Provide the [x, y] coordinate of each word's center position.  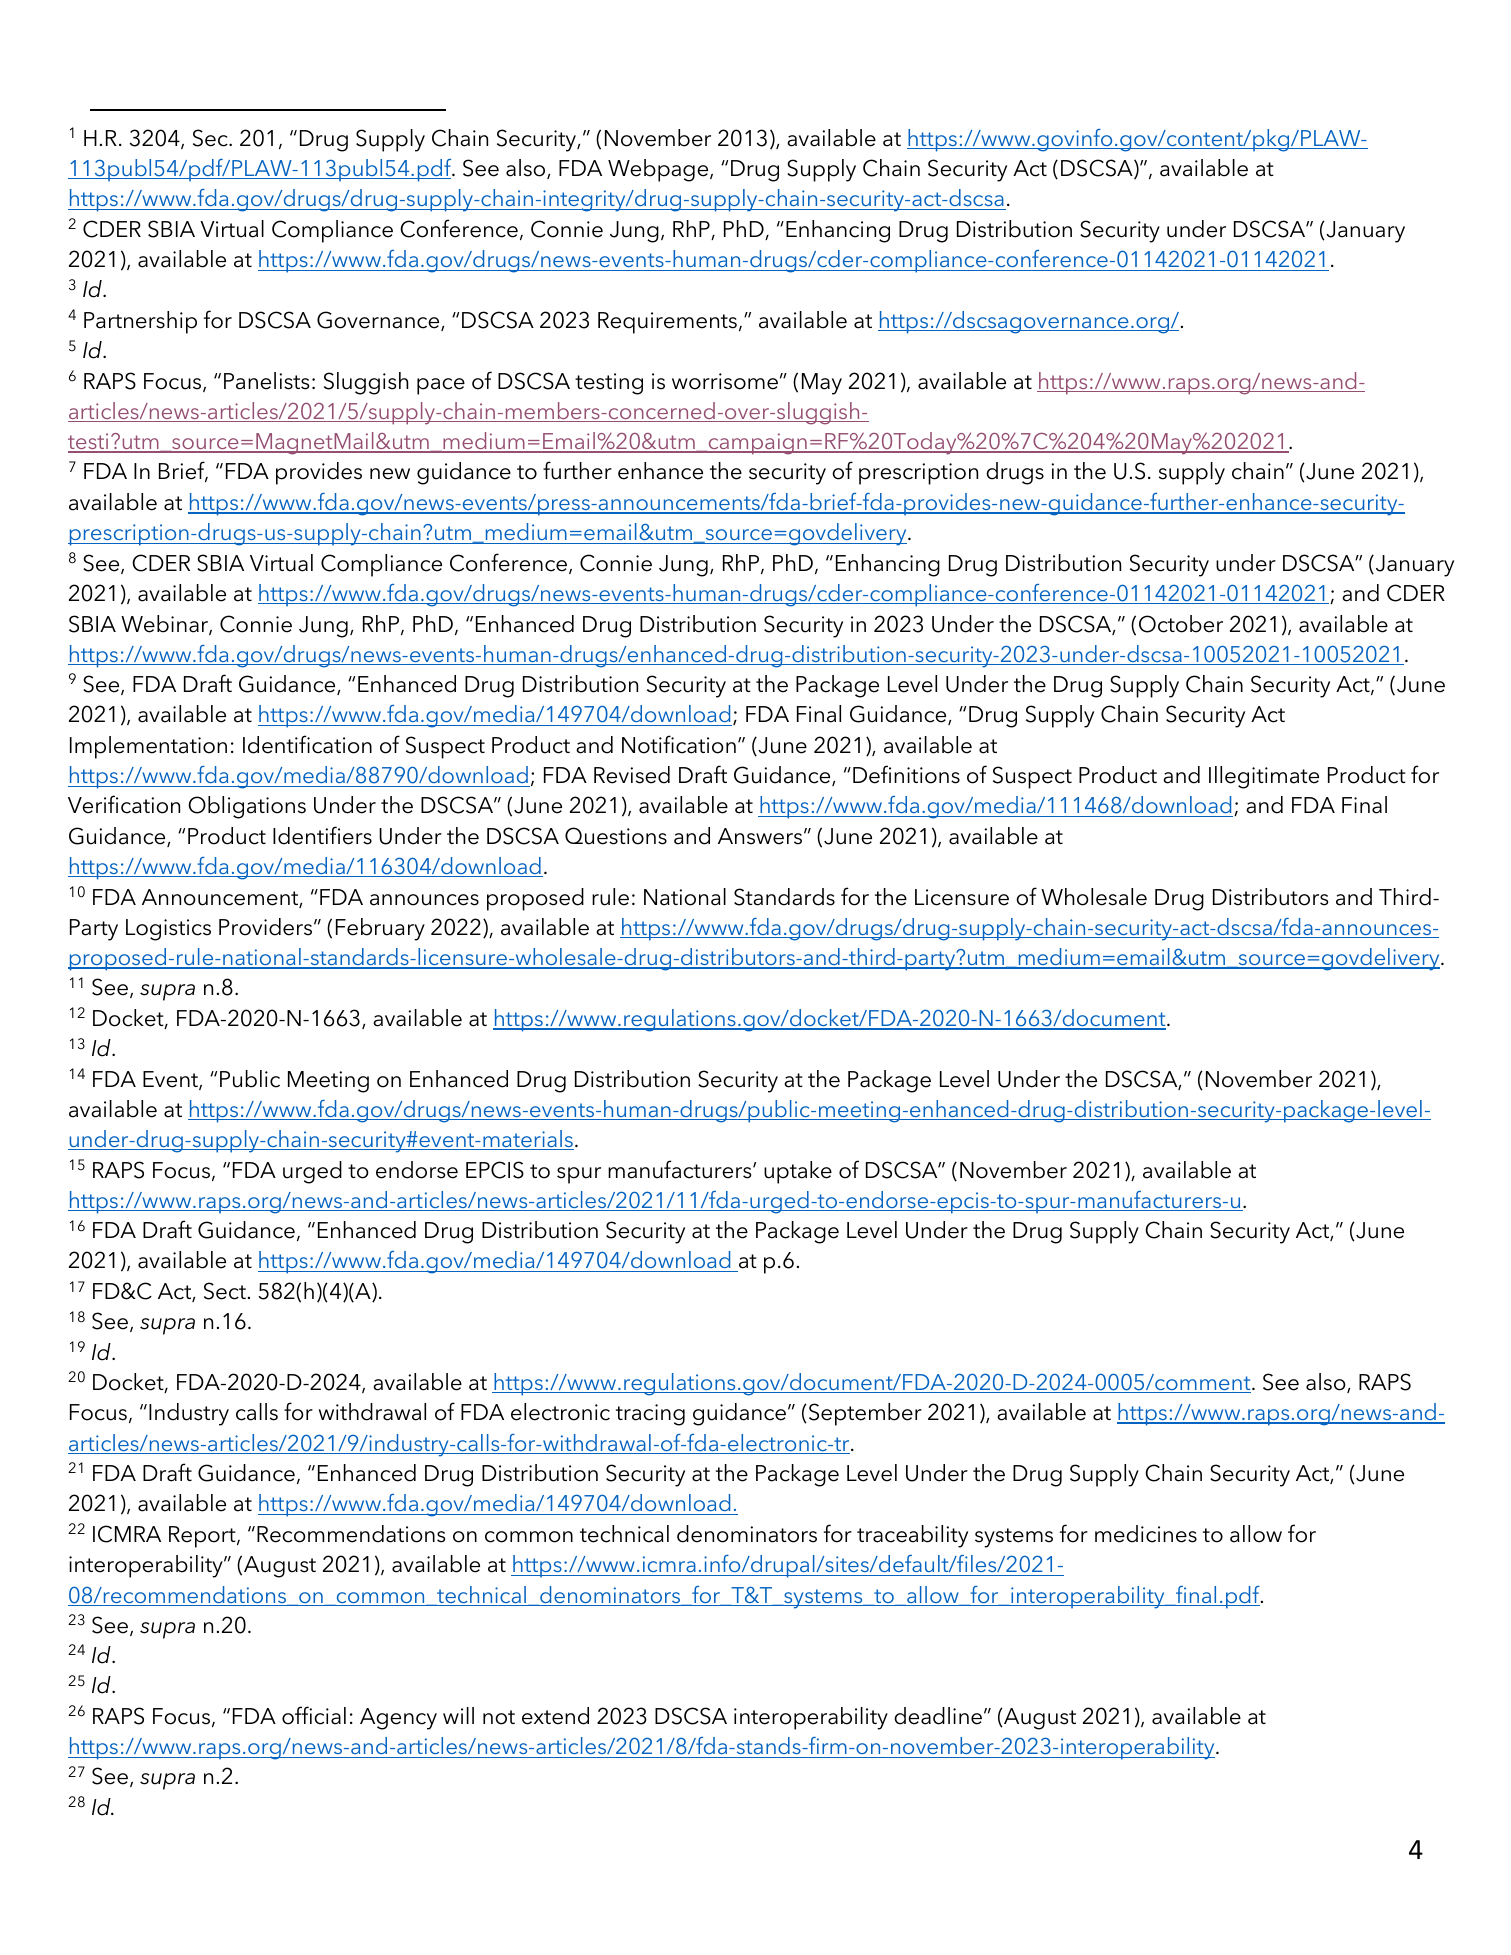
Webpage [659, 170]
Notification [679, 744]
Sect [225, 1291]
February [380, 929]
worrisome [725, 381]
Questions [616, 836]
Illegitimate [1264, 777]
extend [555, 1716]
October [1181, 624]
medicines [1146, 1534]
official [314, 1715]
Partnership [140, 322]
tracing [650, 1415]
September [865, 1414]
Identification [307, 744]
